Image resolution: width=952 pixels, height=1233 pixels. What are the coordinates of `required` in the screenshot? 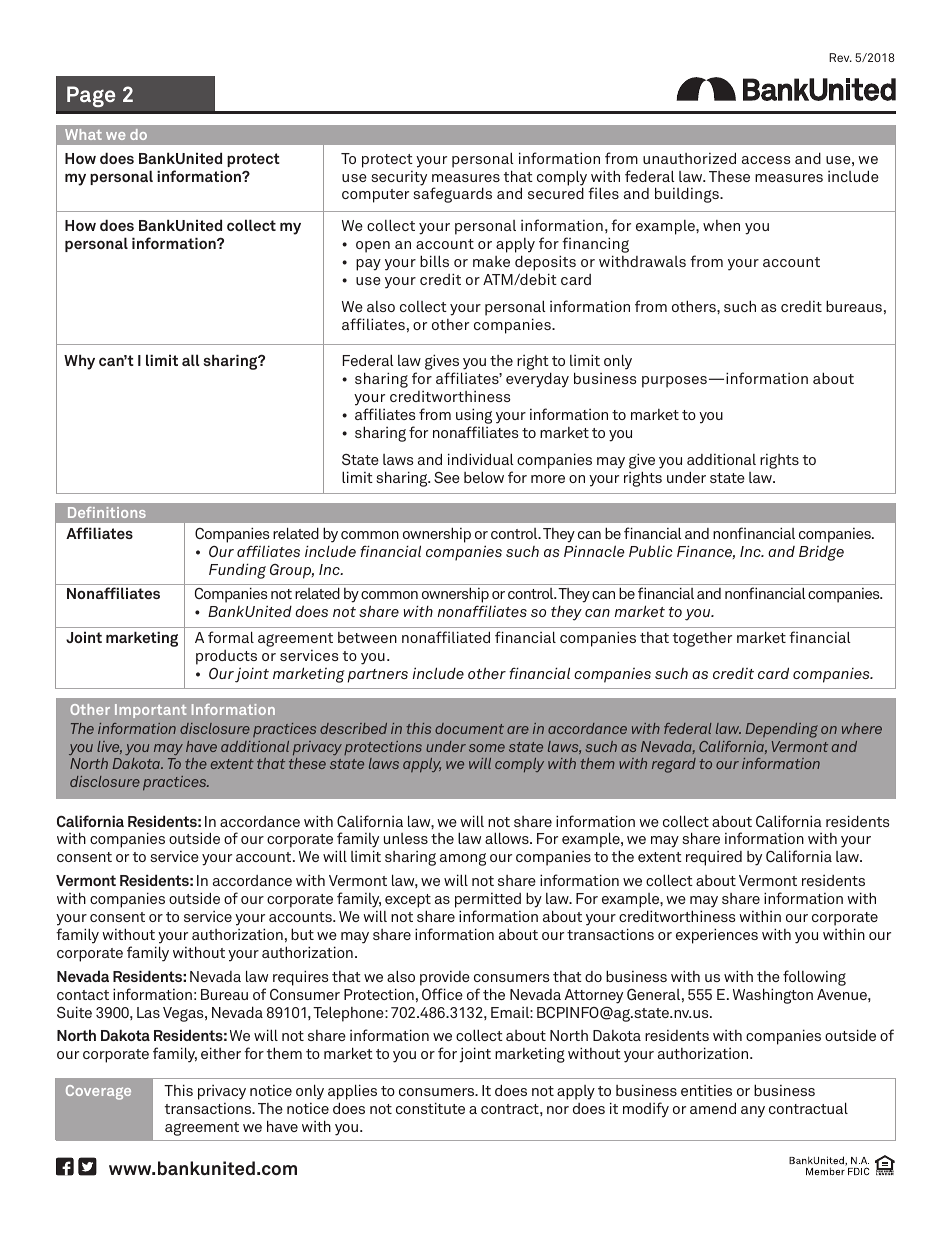 It's located at (714, 858).
